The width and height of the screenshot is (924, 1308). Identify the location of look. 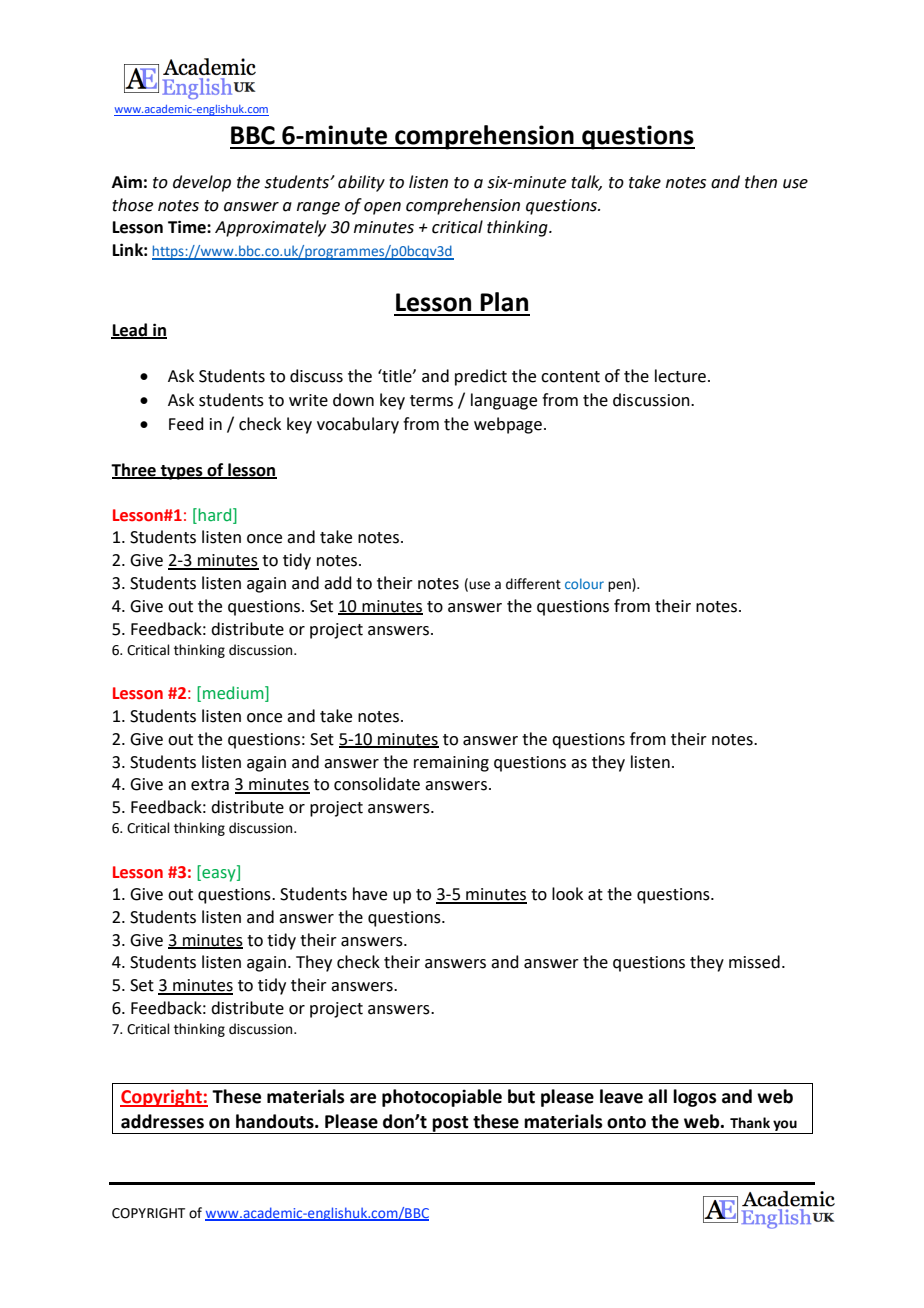
(567, 894).
